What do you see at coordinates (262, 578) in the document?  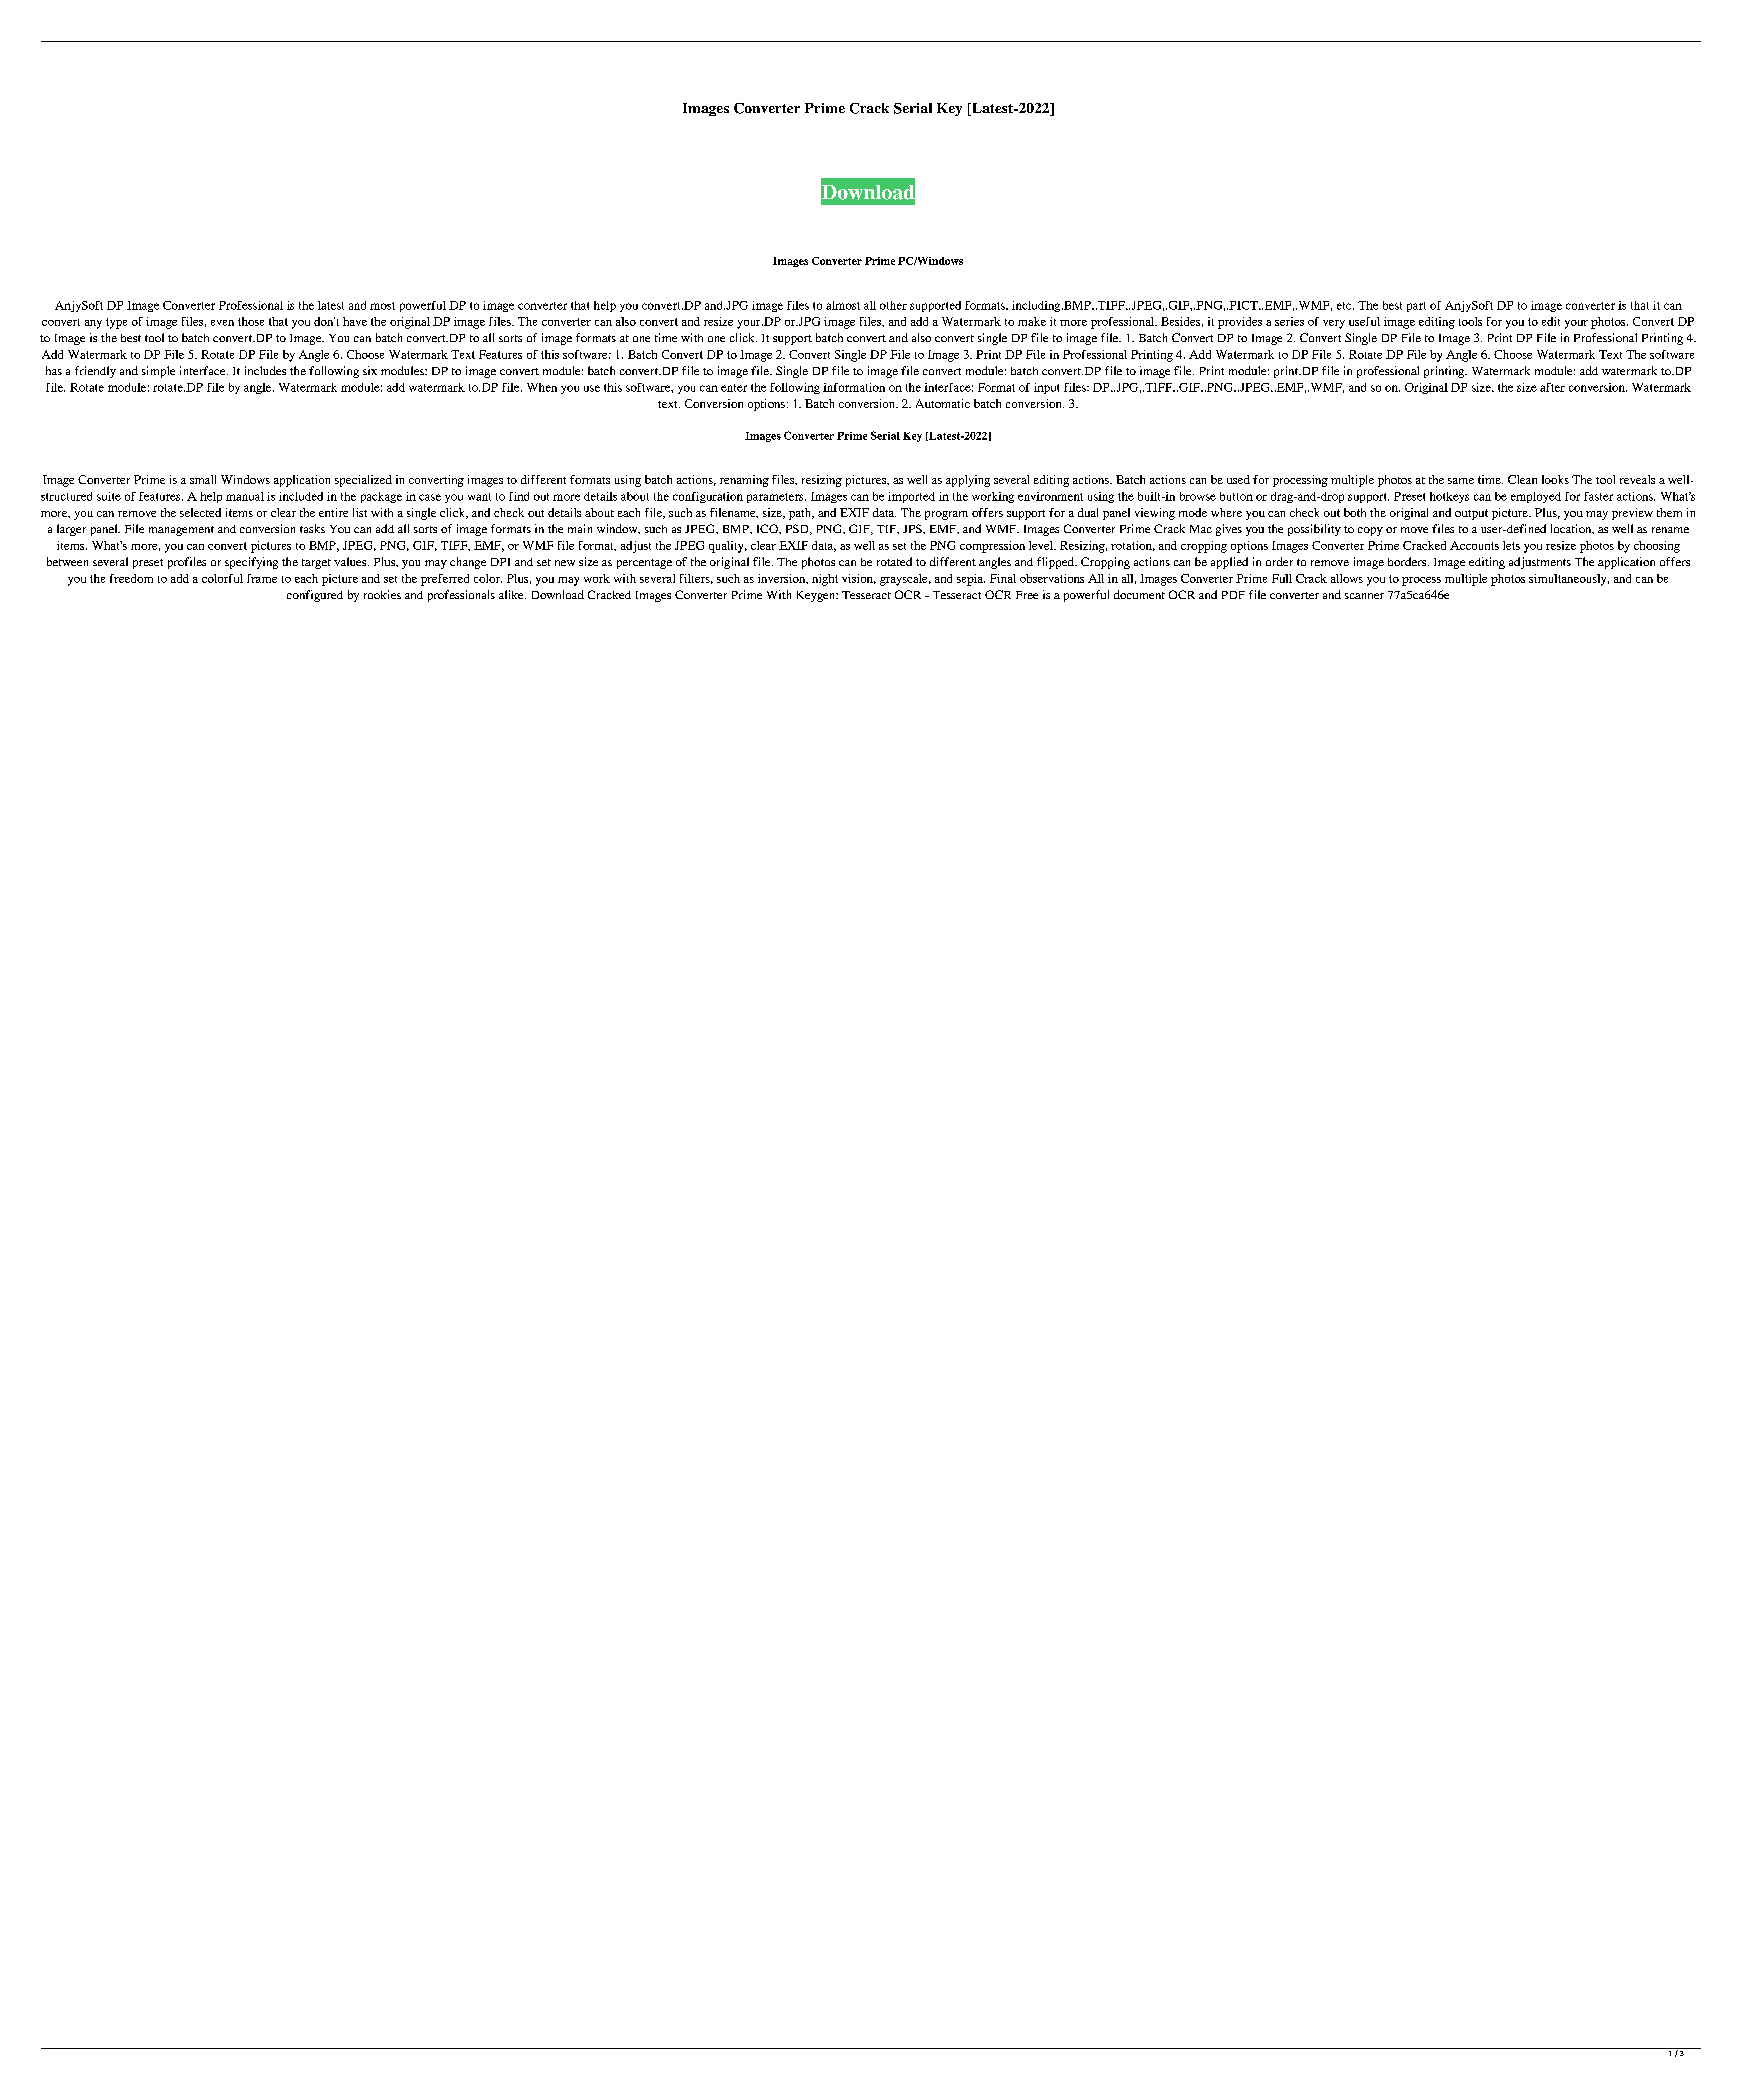 I see `frame` at bounding box center [262, 578].
